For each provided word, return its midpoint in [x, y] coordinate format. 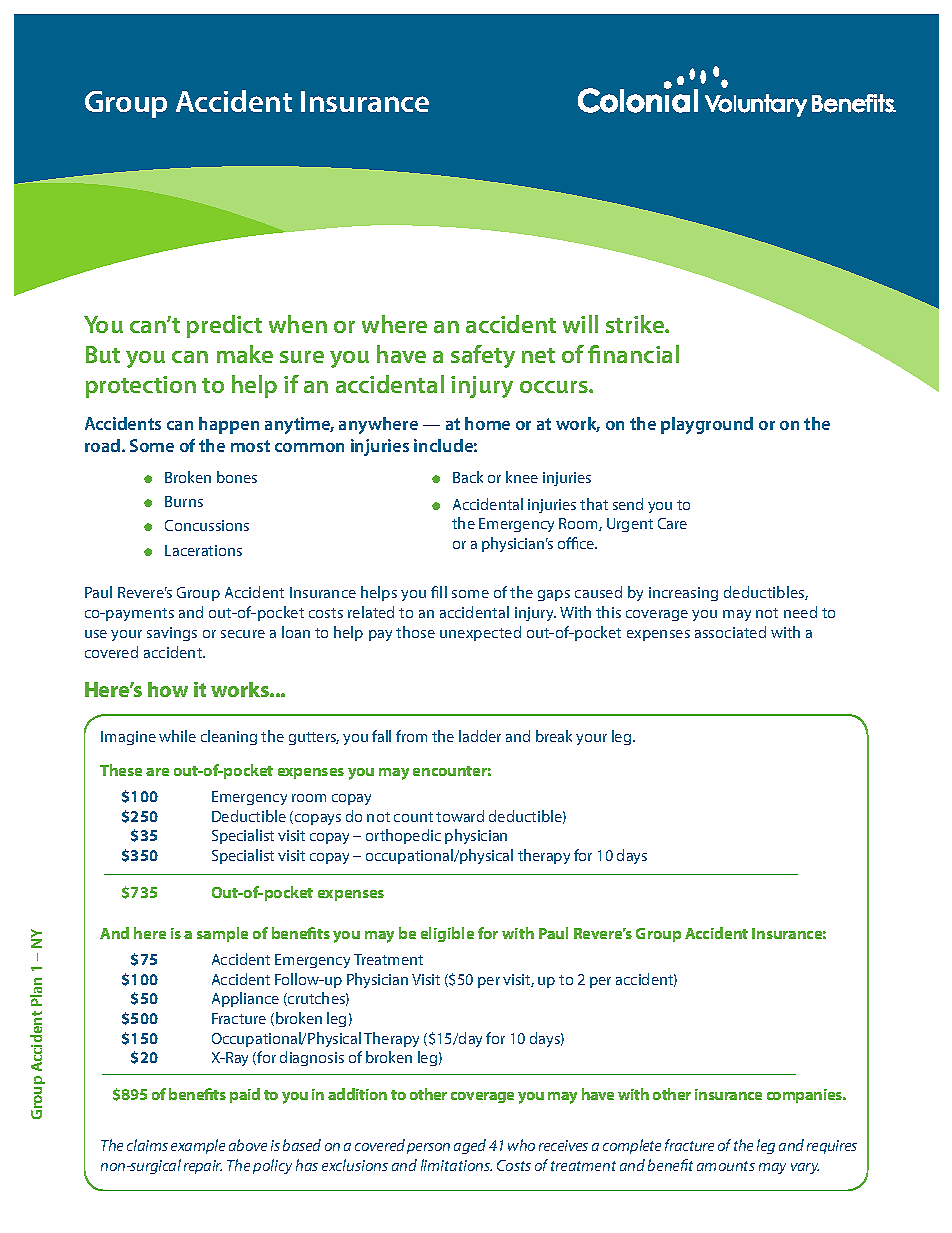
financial [633, 354]
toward [460, 816]
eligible [447, 934]
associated [730, 632]
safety [483, 356]
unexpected [480, 633]
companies [806, 1096]
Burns [184, 501]
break [554, 736]
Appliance [245, 999]
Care [672, 523]
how [168, 689]
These [121, 770]
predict [224, 326]
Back [468, 477]
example [198, 1146]
